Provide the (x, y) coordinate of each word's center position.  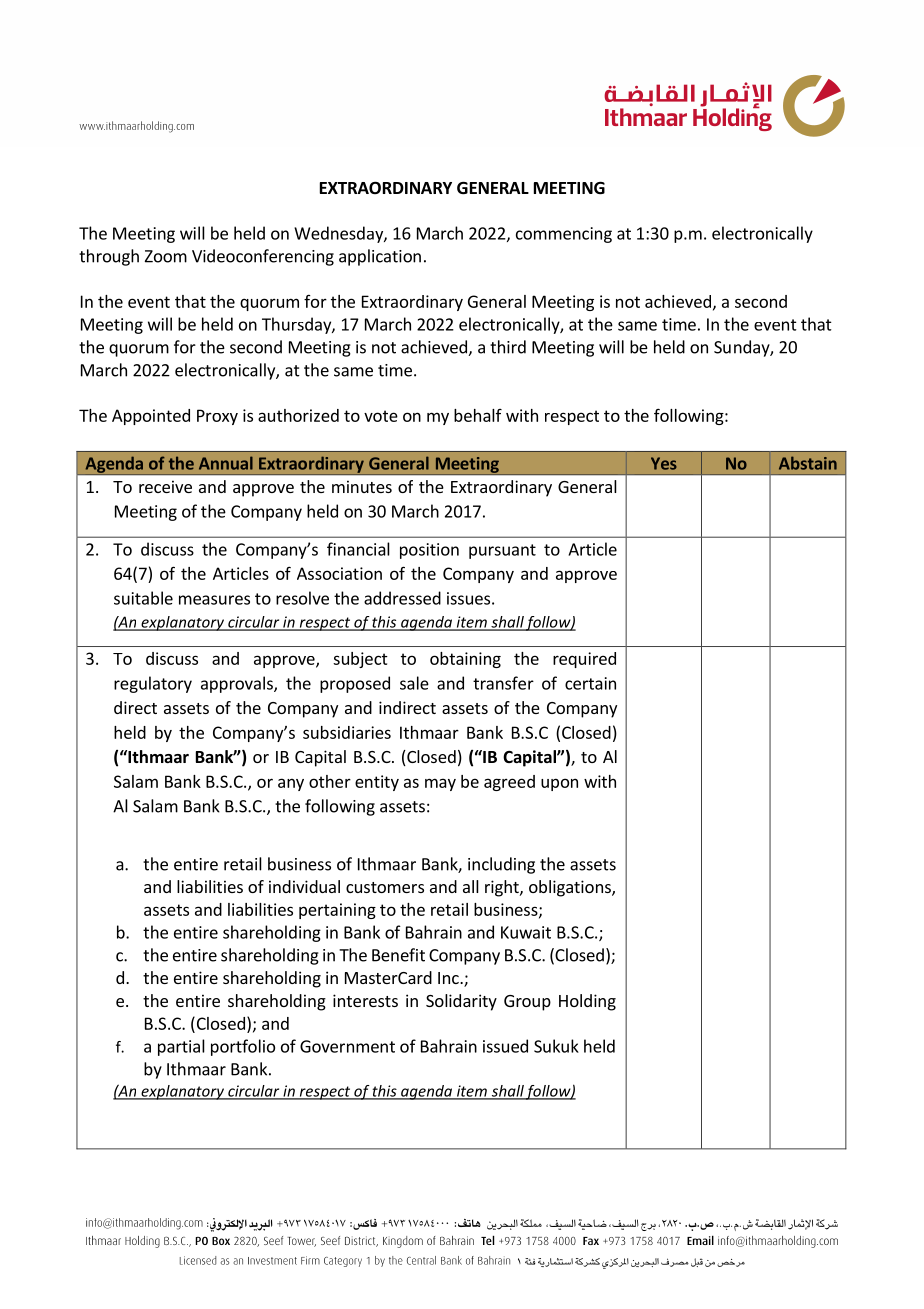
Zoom (166, 256)
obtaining (465, 660)
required (584, 660)
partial (181, 1047)
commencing (564, 235)
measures (214, 600)
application (380, 257)
